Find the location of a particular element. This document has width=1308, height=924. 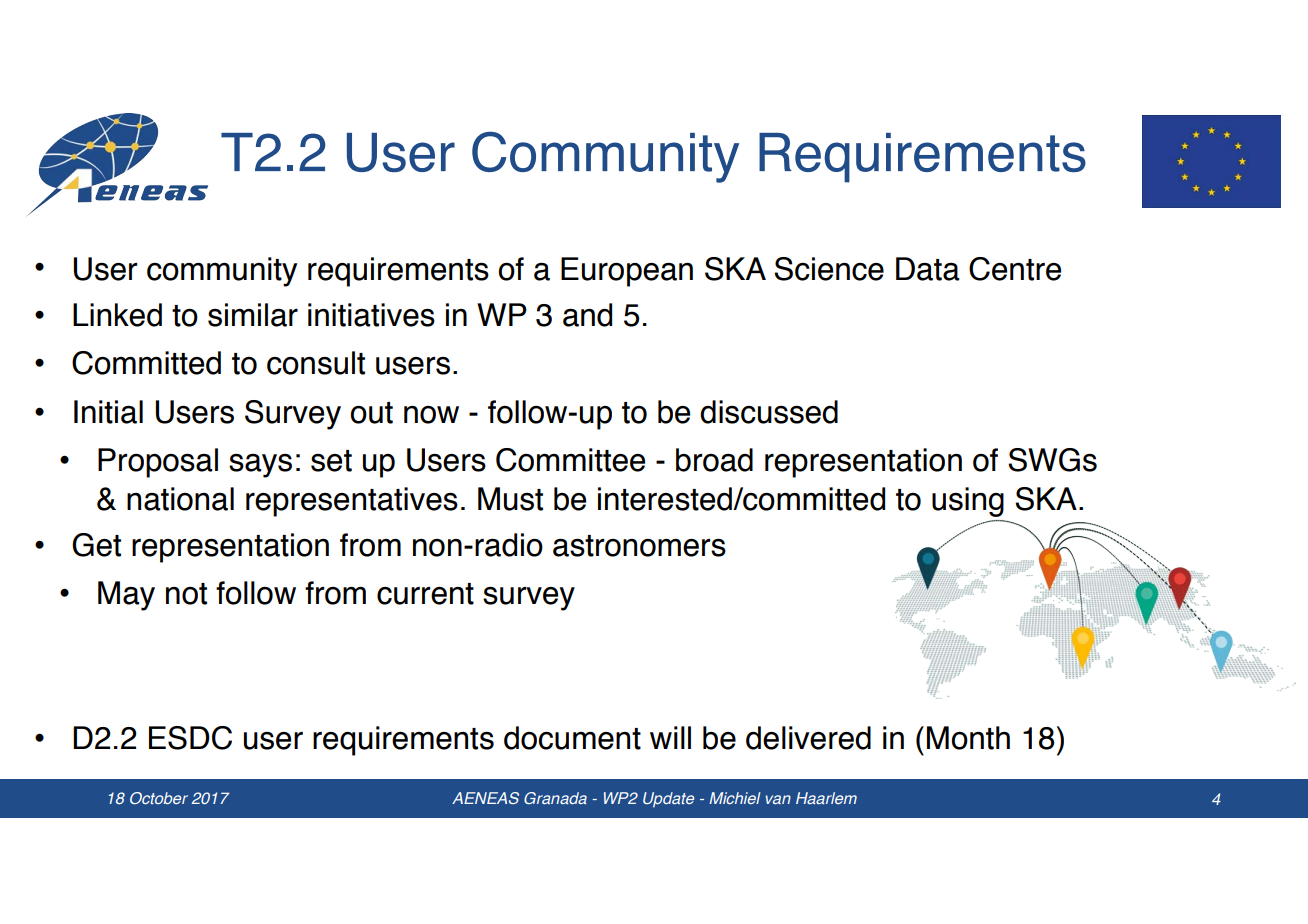

European is located at coordinates (627, 272).
